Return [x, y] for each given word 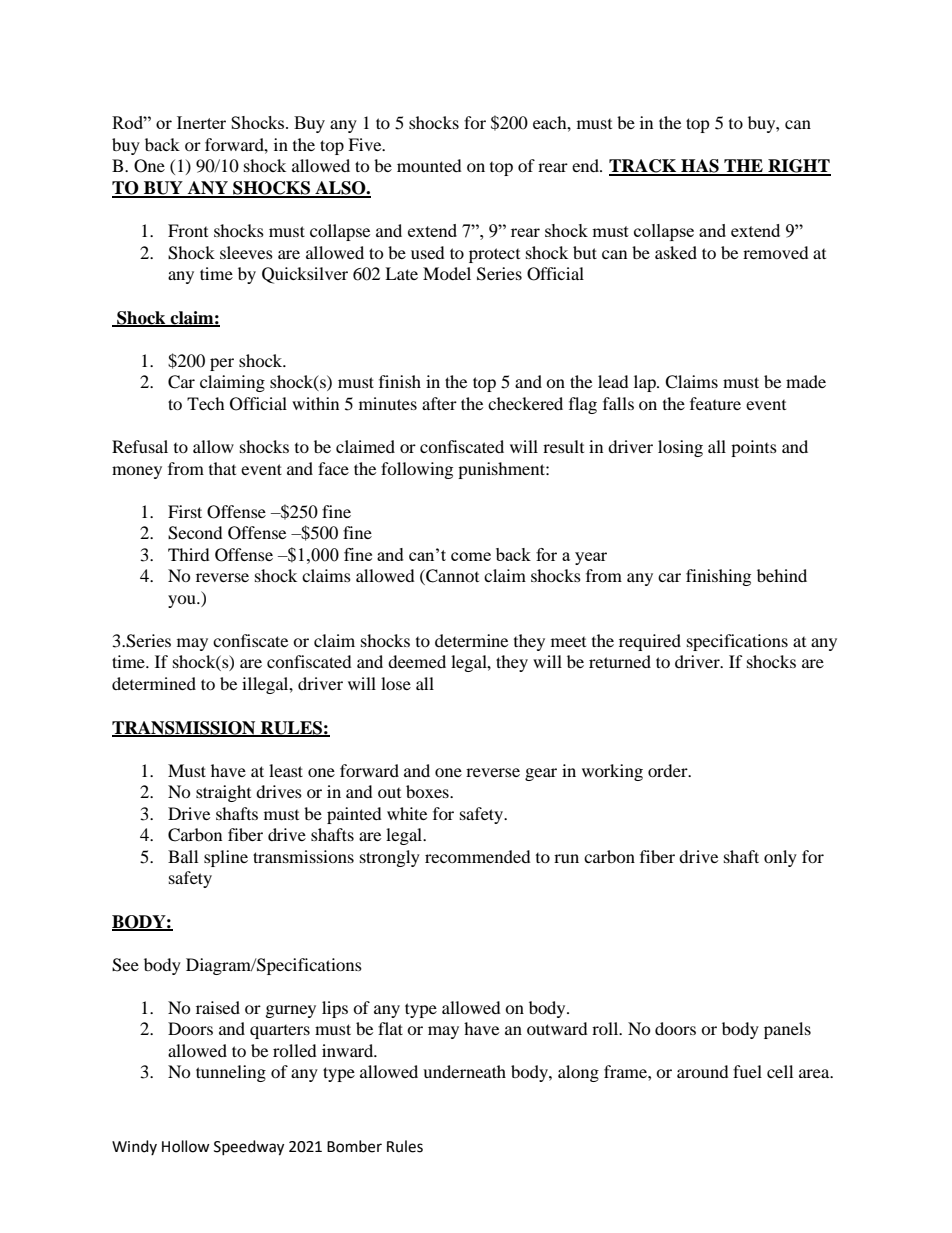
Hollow [186, 1146]
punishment [502, 470]
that [222, 468]
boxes [428, 791]
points [754, 448]
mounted [429, 165]
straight [223, 793]
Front [188, 230]
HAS [700, 167]
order [669, 770]
